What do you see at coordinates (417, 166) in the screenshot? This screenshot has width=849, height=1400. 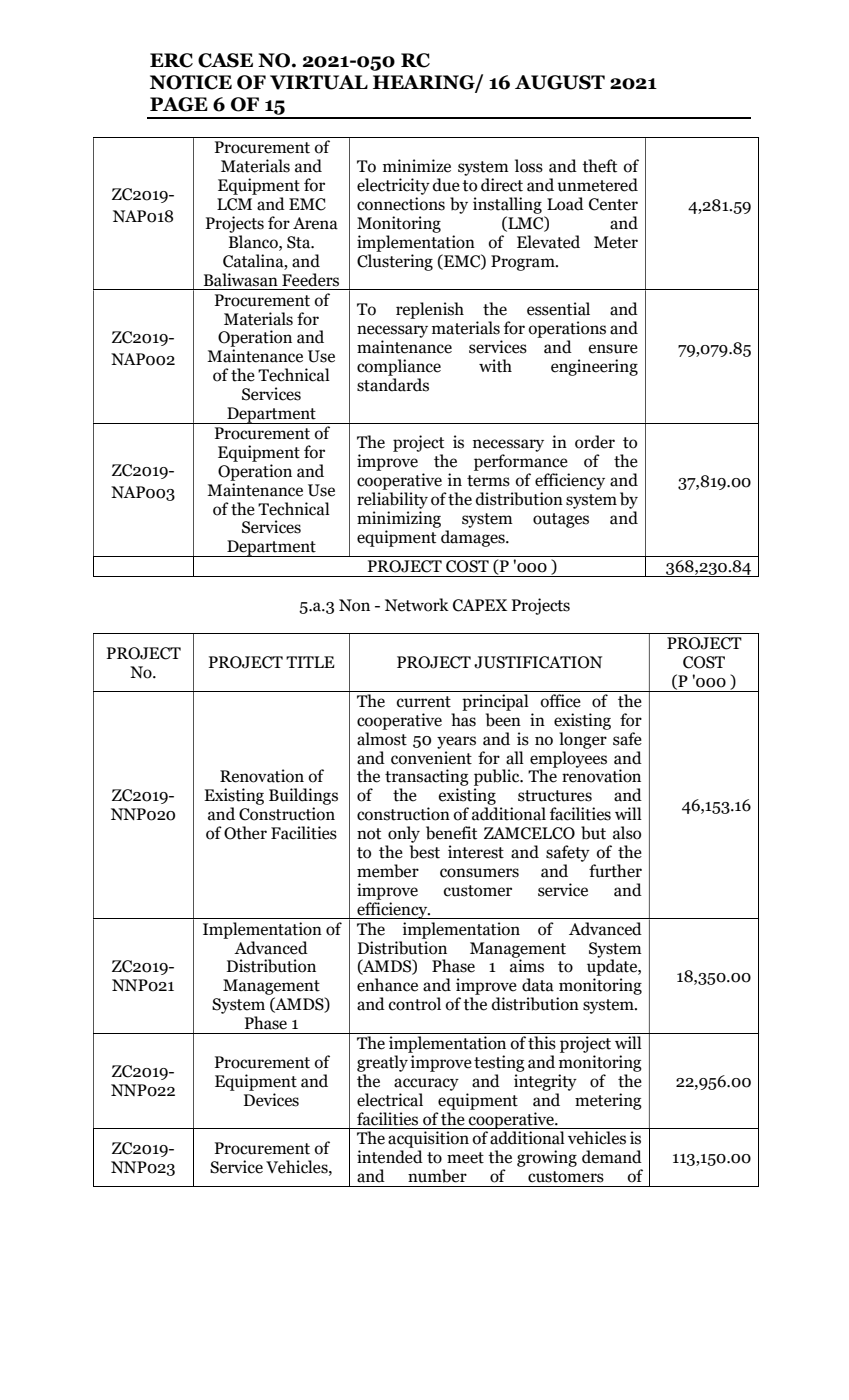 I see `minimize` at bounding box center [417, 166].
